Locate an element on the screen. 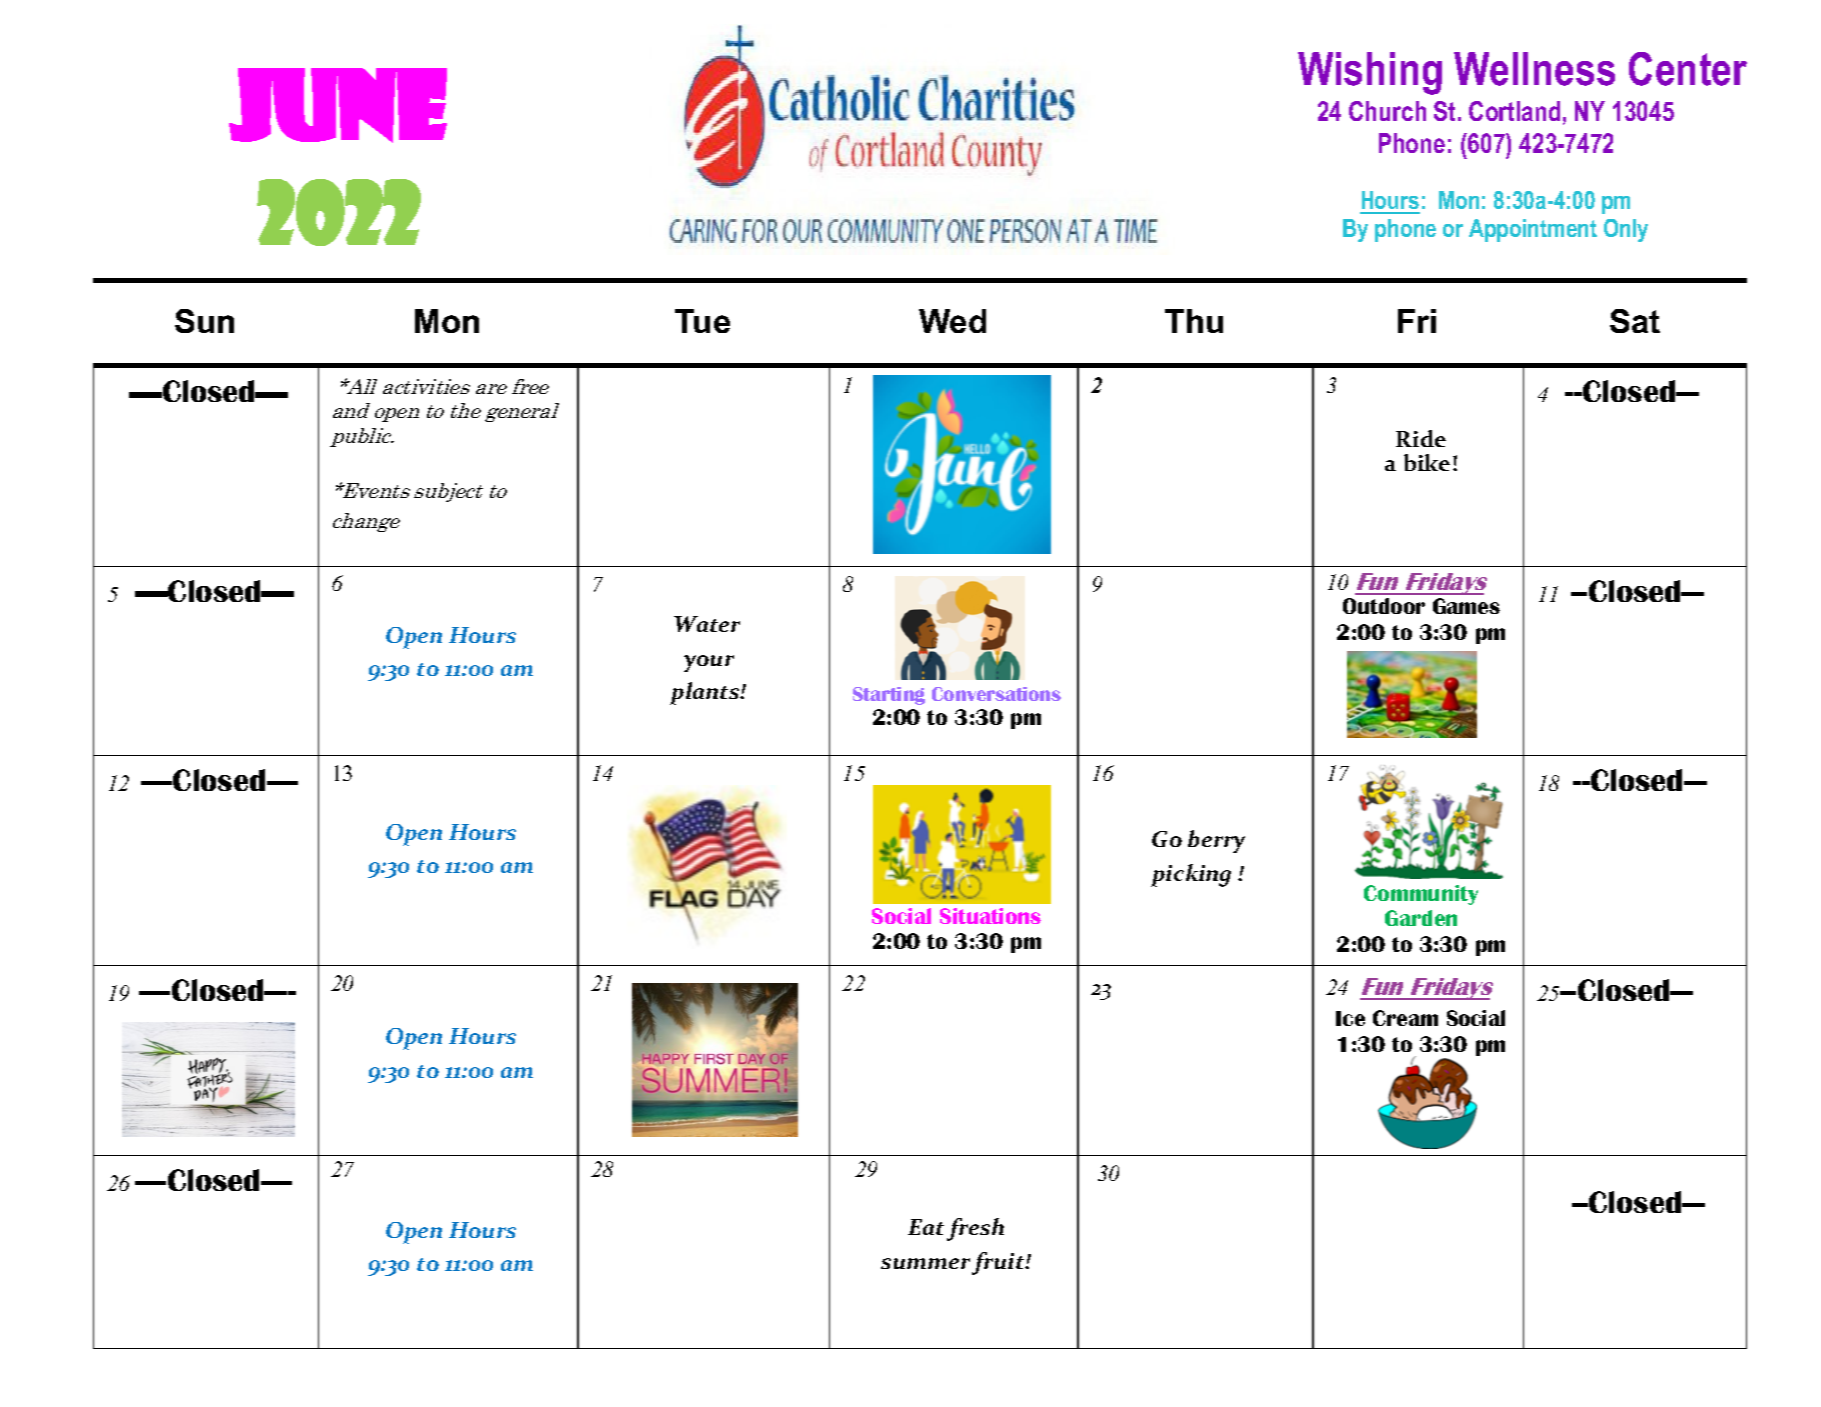 This screenshot has width=1821, height=1407. Wed is located at coordinates (952, 321).
